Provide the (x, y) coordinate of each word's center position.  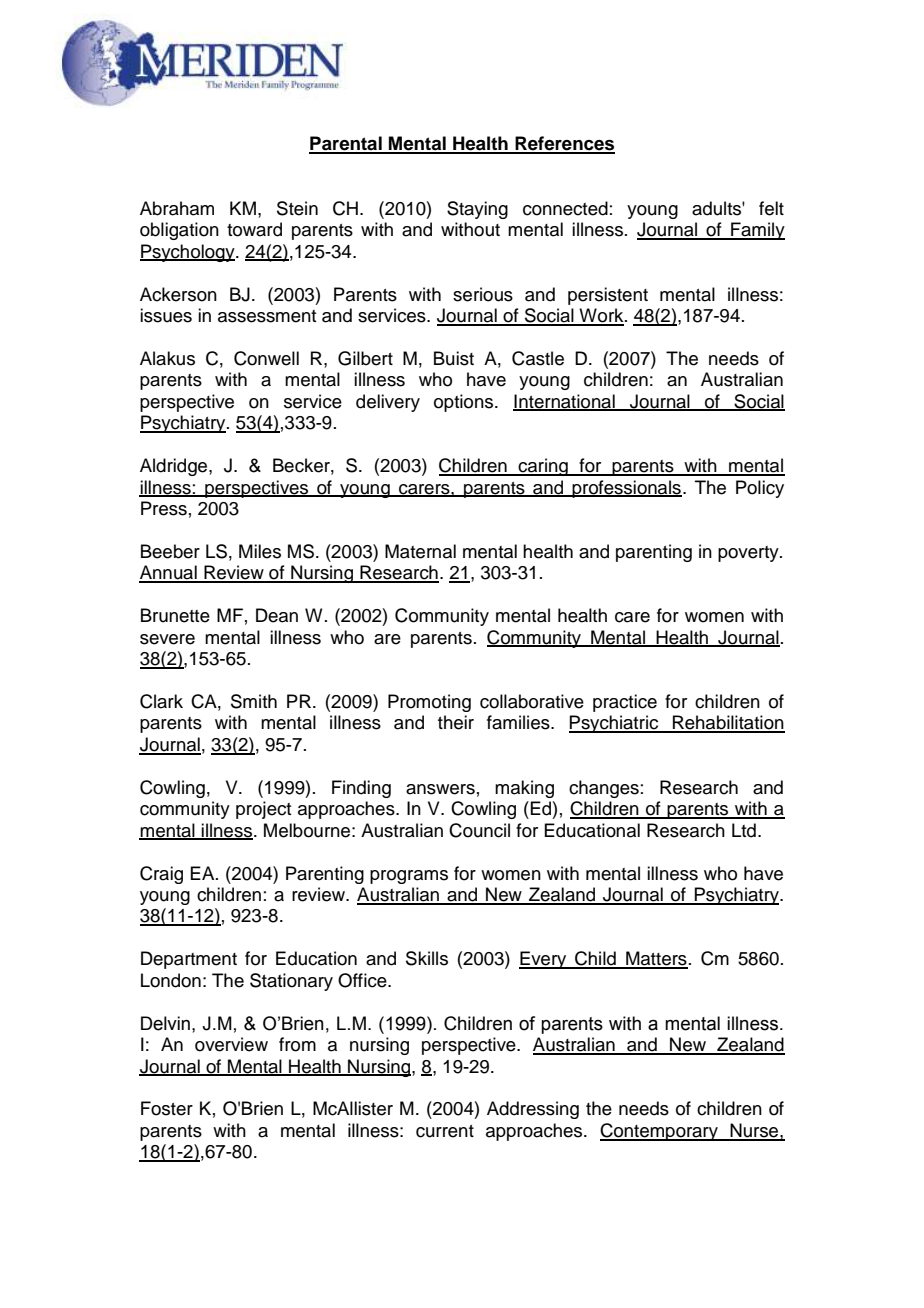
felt (771, 208)
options (465, 403)
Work (601, 316)
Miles (260, 551)
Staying (477, 210)
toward (254, 229)
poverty (749, 554)
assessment (267, 316)
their (456, 722)
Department (189, 960)
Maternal (420, 551)
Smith (254, 701)
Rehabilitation (728, 723)
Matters (656, 959)
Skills (427, 958)
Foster (167, 1108)
